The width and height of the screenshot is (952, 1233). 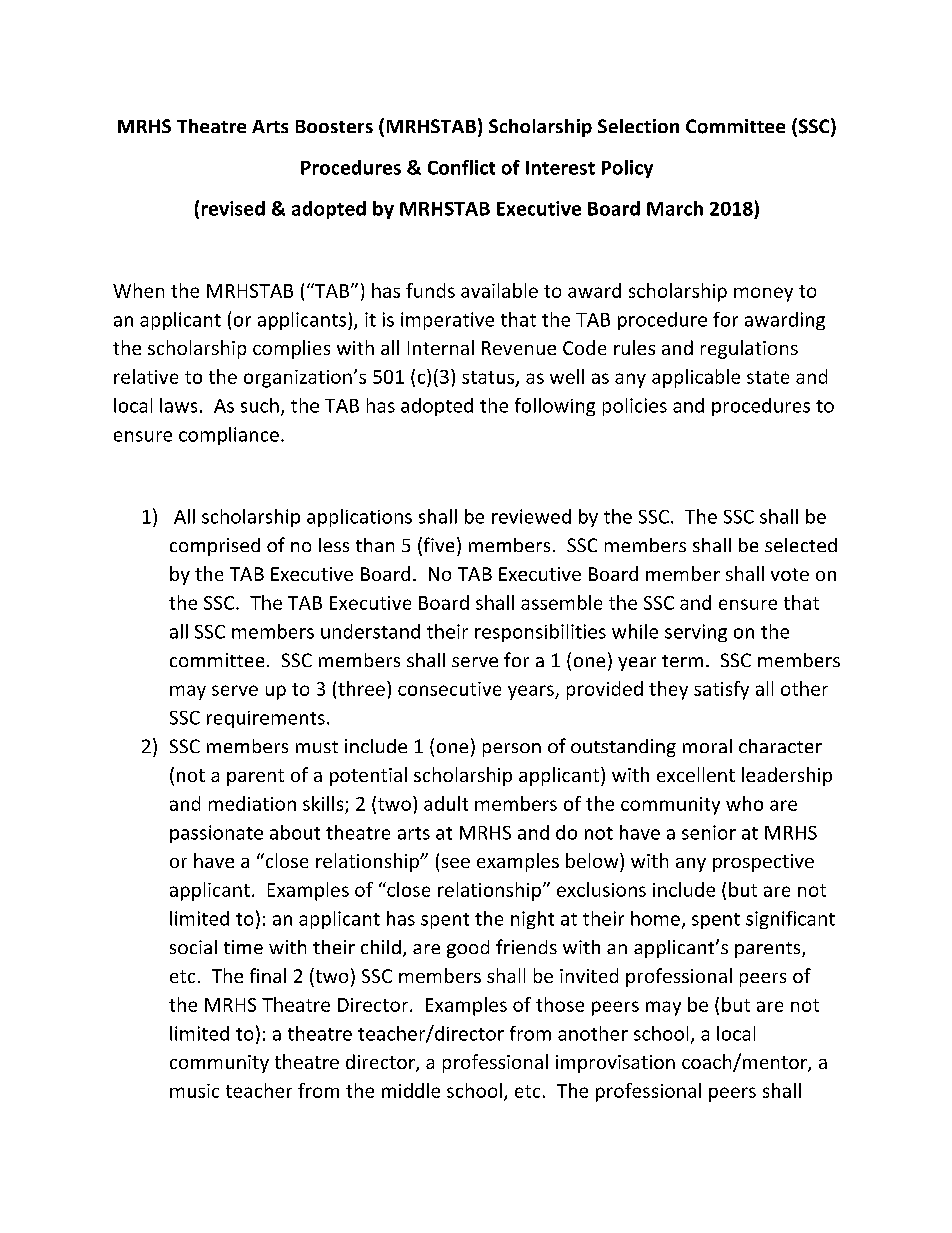 What do you see at coordinates (233, 208) in the screenshot?
I see `revised` at bounding box center [233, 208].
